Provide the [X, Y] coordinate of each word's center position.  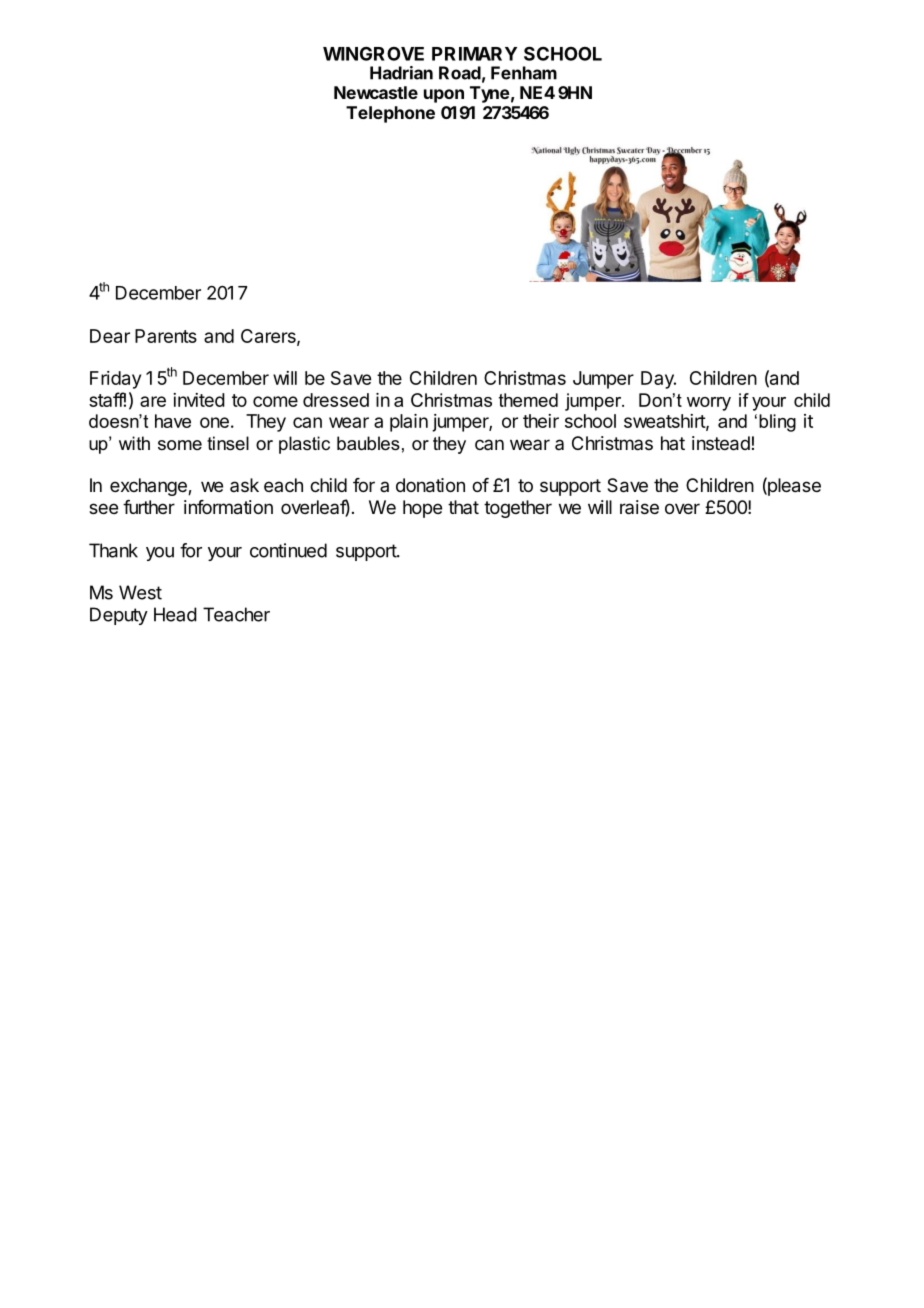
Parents [166, 336]
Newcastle [376, 92]
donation [430, 485]
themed [528, 400]
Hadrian [401, 73]
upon [444, 96]
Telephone [390, 114]
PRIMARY [474, 54]
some [180, 445]
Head [175, 614]
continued [288, 550]
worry [709, 404]
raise [639, 507]
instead [721, 443]
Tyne [490, 94]
